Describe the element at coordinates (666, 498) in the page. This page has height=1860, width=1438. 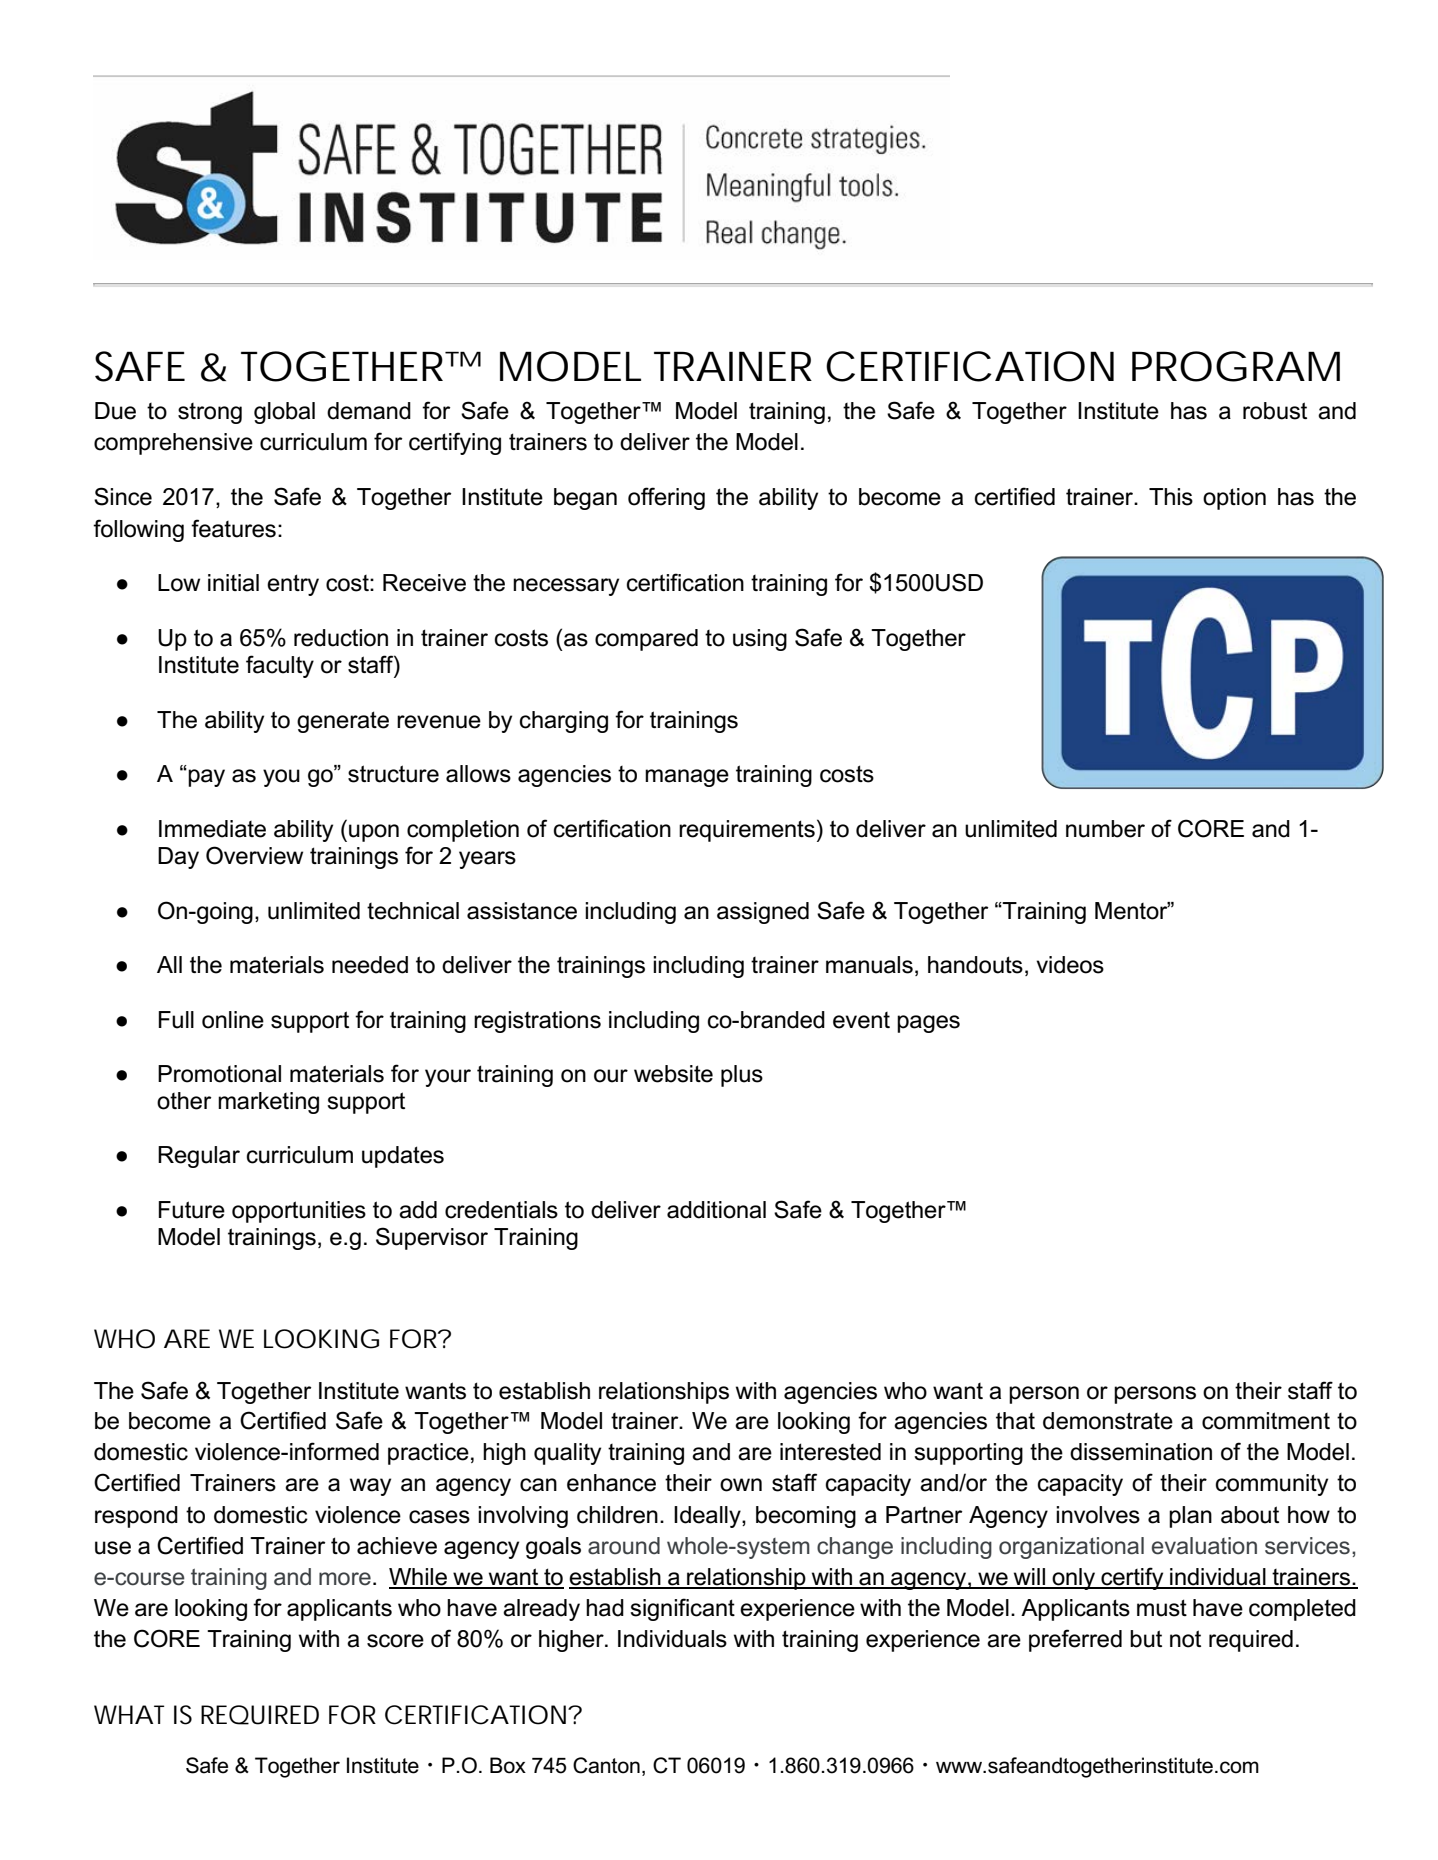
I see `offering` at that location.
